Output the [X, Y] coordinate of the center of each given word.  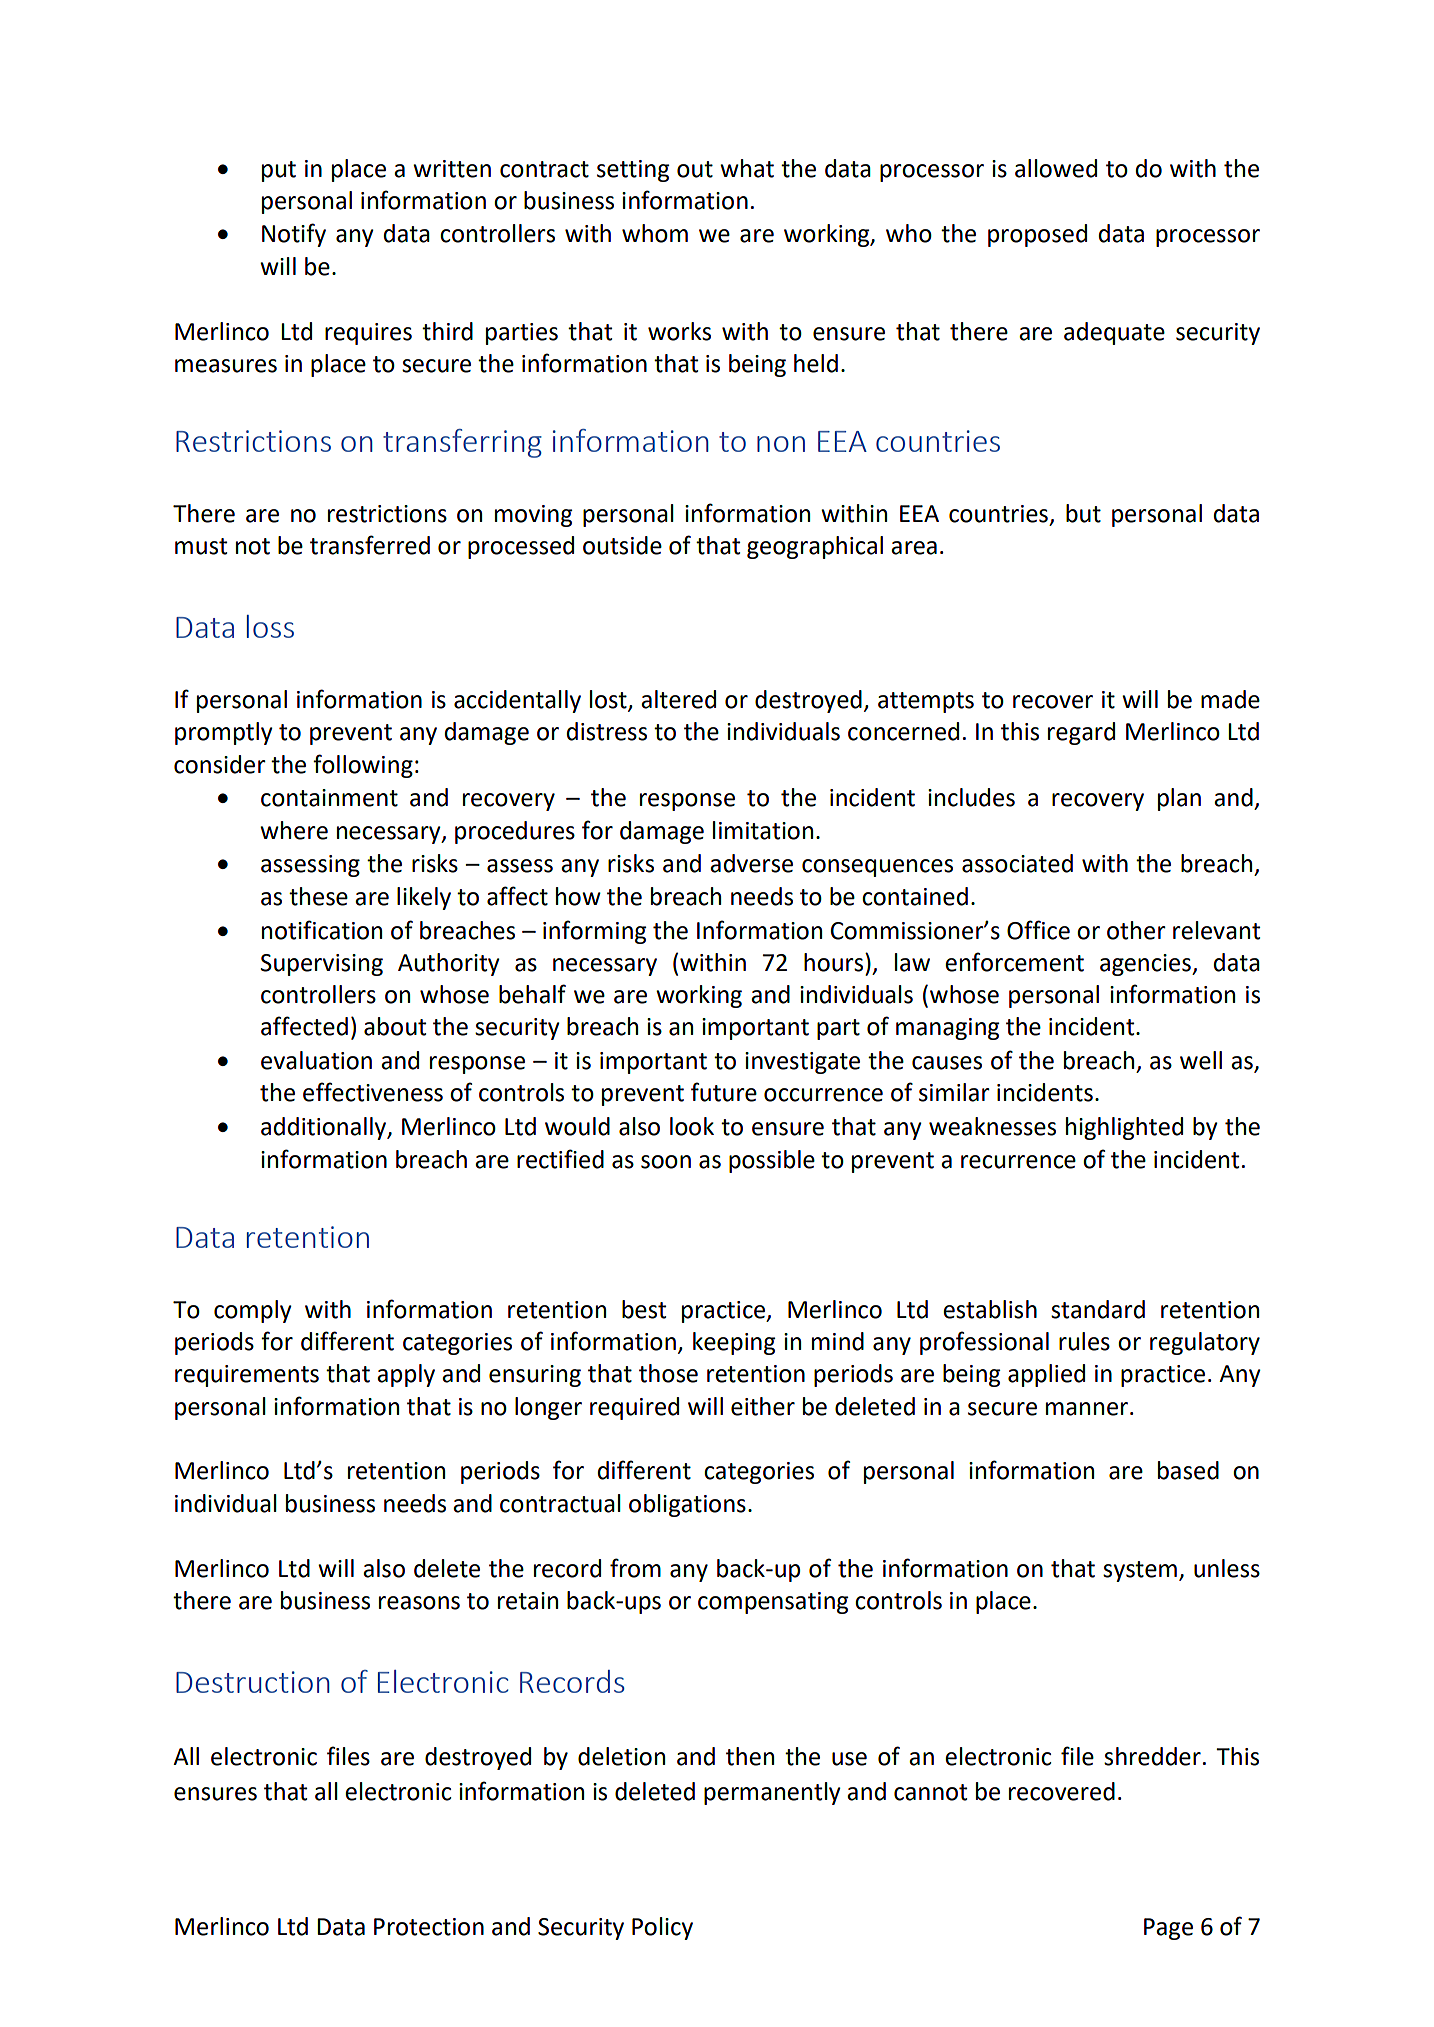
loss [270, 626]
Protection [429, 1927]
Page [1168, 1929]
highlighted [1124, 1128]
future [724, 1092]
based [1188, 1470]
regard [1081, 733]
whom [655, 233]
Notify [294, 235]
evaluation [316, 1060]
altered [678, 699]
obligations [687, 1505]
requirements [247, 1376]
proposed [1037, 235]
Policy [662, 1928]
